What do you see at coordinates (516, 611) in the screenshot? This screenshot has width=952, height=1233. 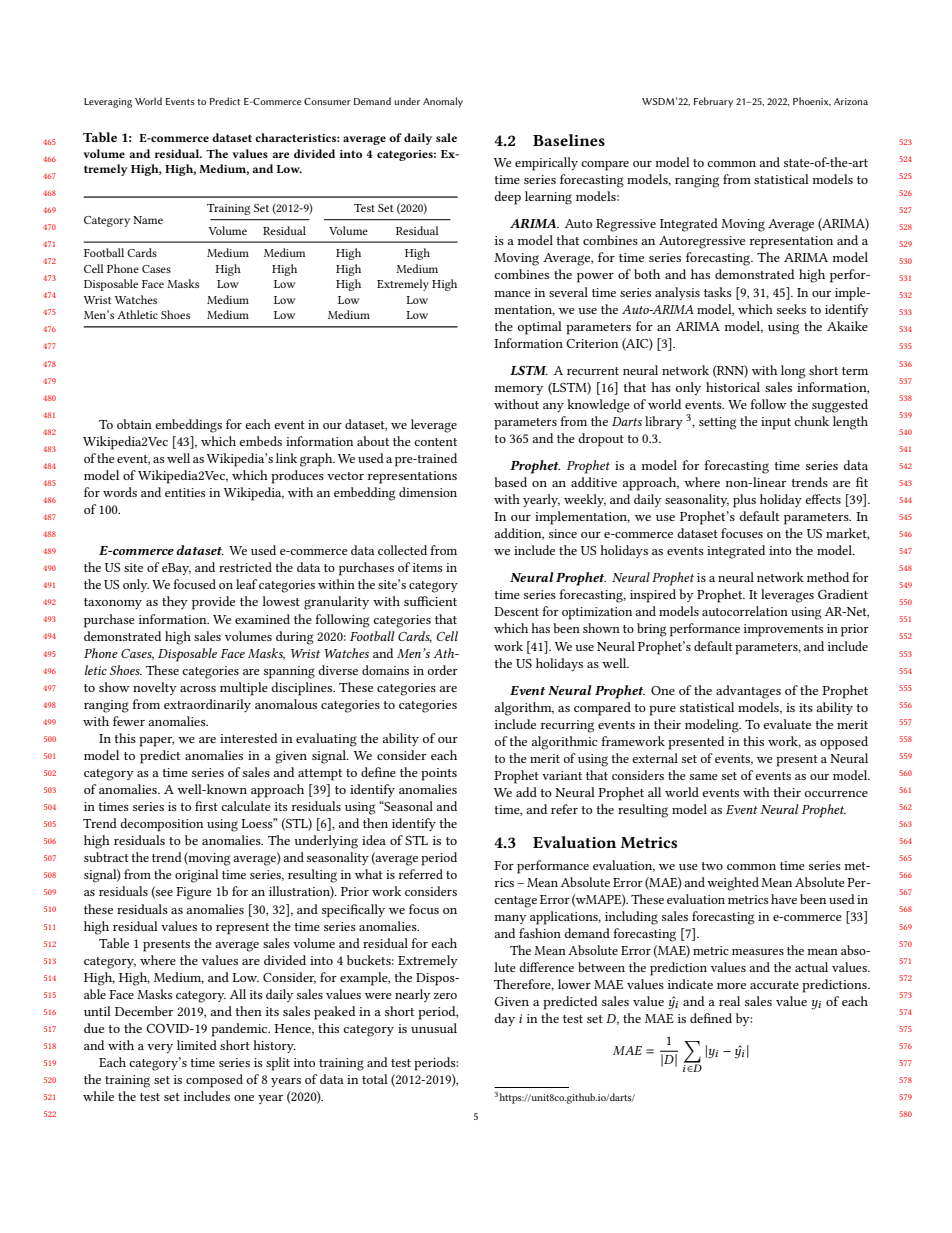 I see `Descent` at bounding box center [516, 611].
